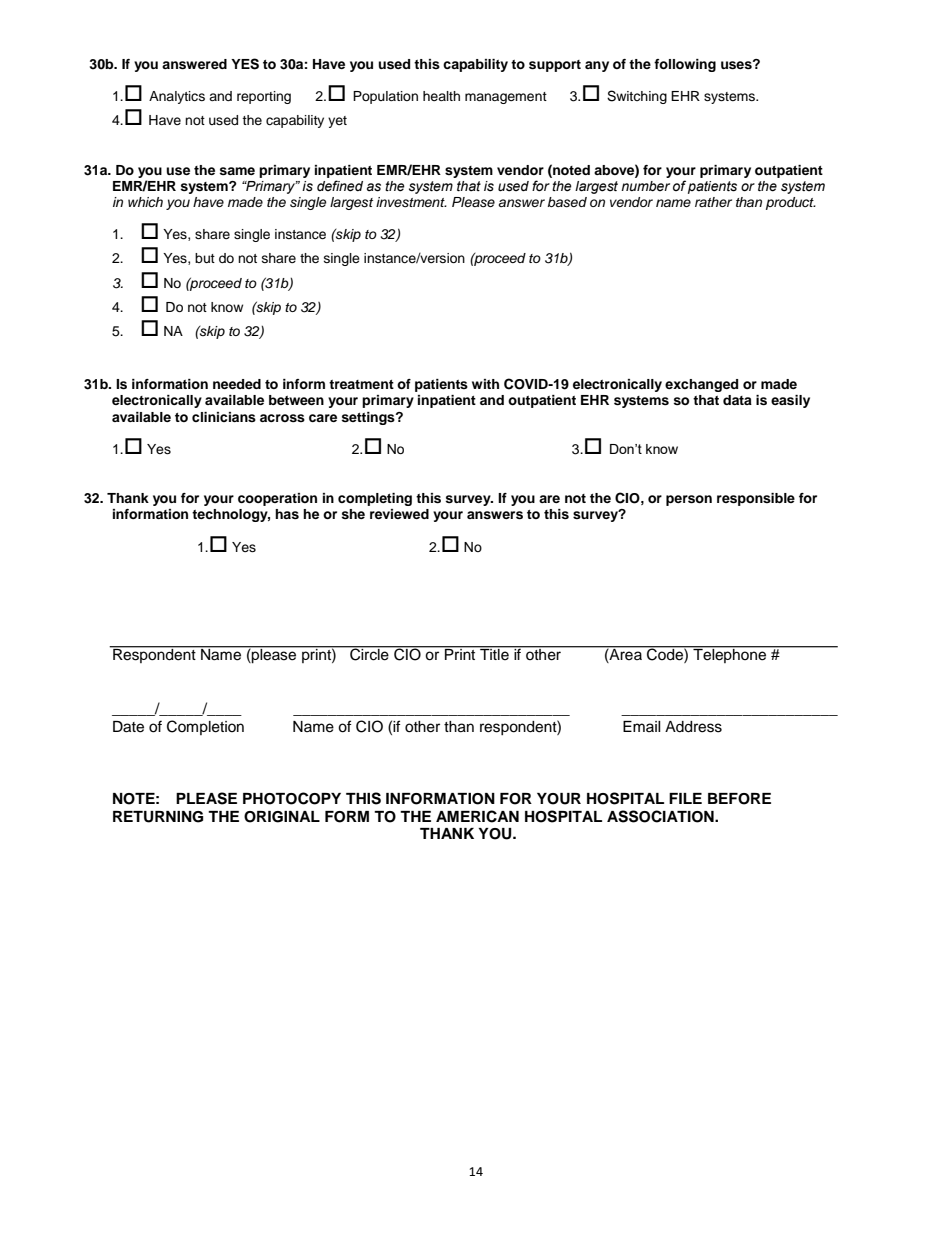 This document has height=1233, width=952. I want to click on Analytics, so click(177, 97).
